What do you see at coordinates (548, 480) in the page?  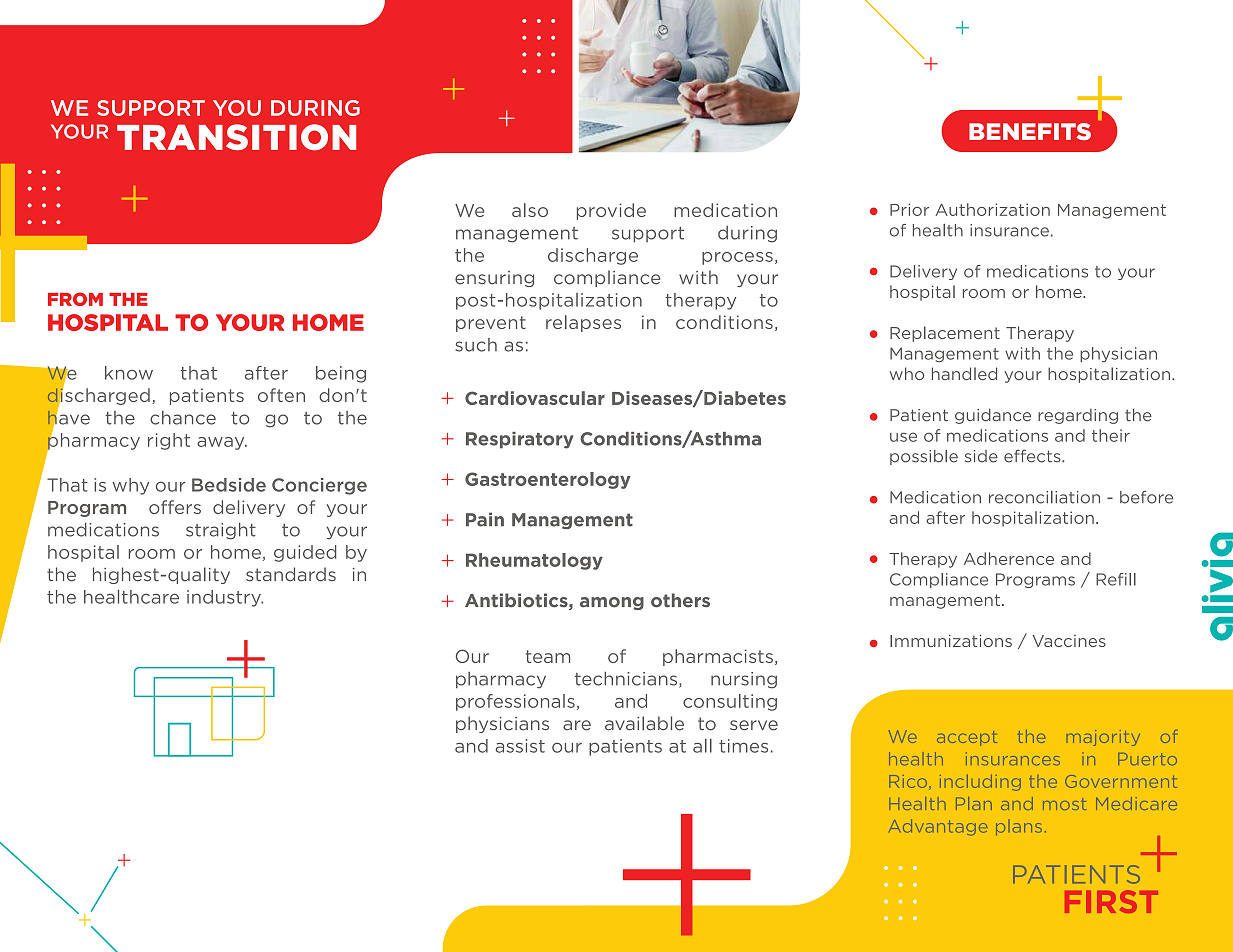 I see `Gastroenterology` at bounding box center [548, 480].
